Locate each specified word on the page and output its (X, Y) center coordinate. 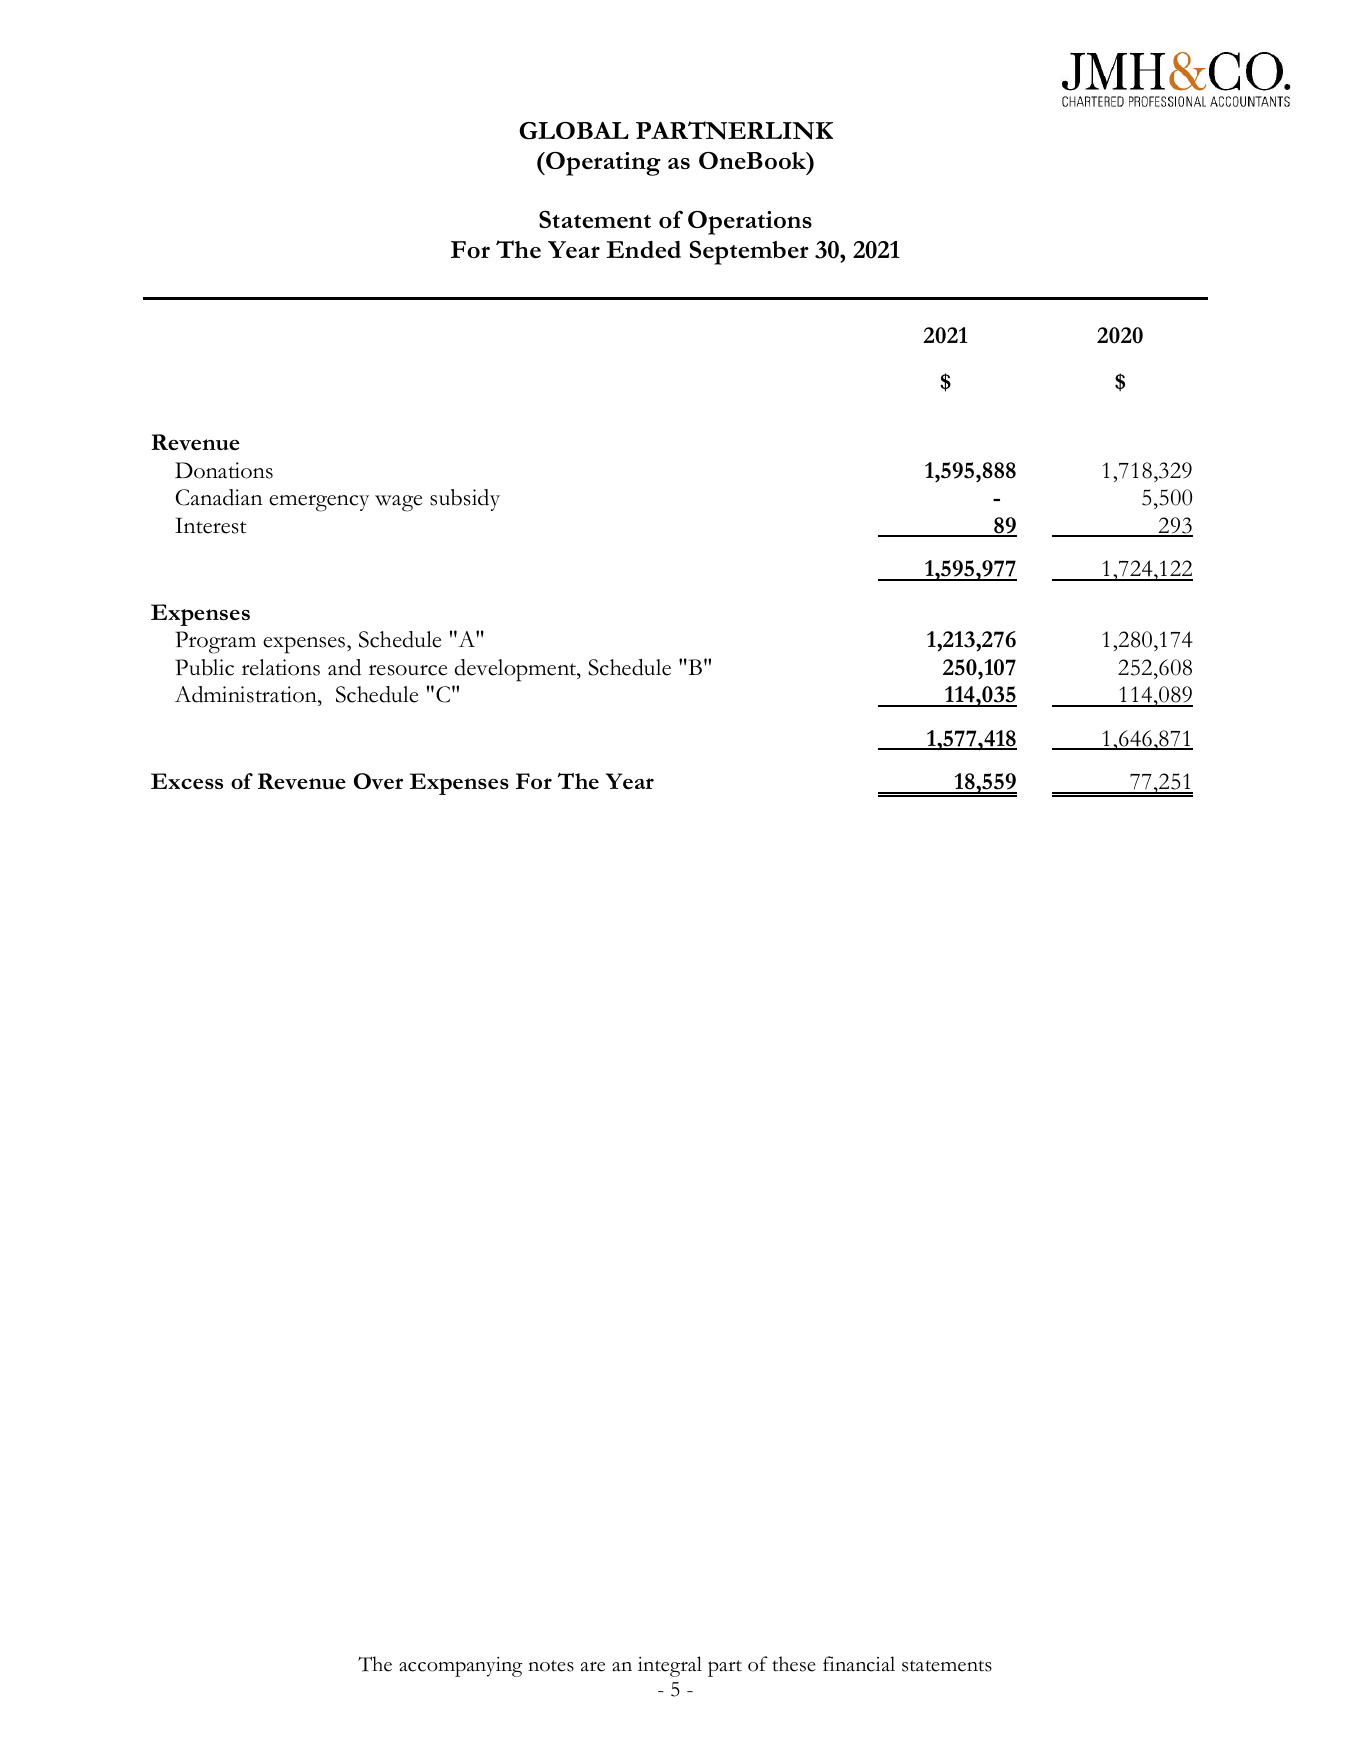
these (794, 1664)
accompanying (460, 1667)
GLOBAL (574, 131)
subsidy (465, 500)
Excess (187, 781)
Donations (224, 470)
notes (551, 1666)
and (344, 667)
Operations (750, 223)
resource (408, 670)
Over (378, 781)
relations (281, 667)
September (749, 252)
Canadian (219, 497)
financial (859, 1664)
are (593, 1666)
